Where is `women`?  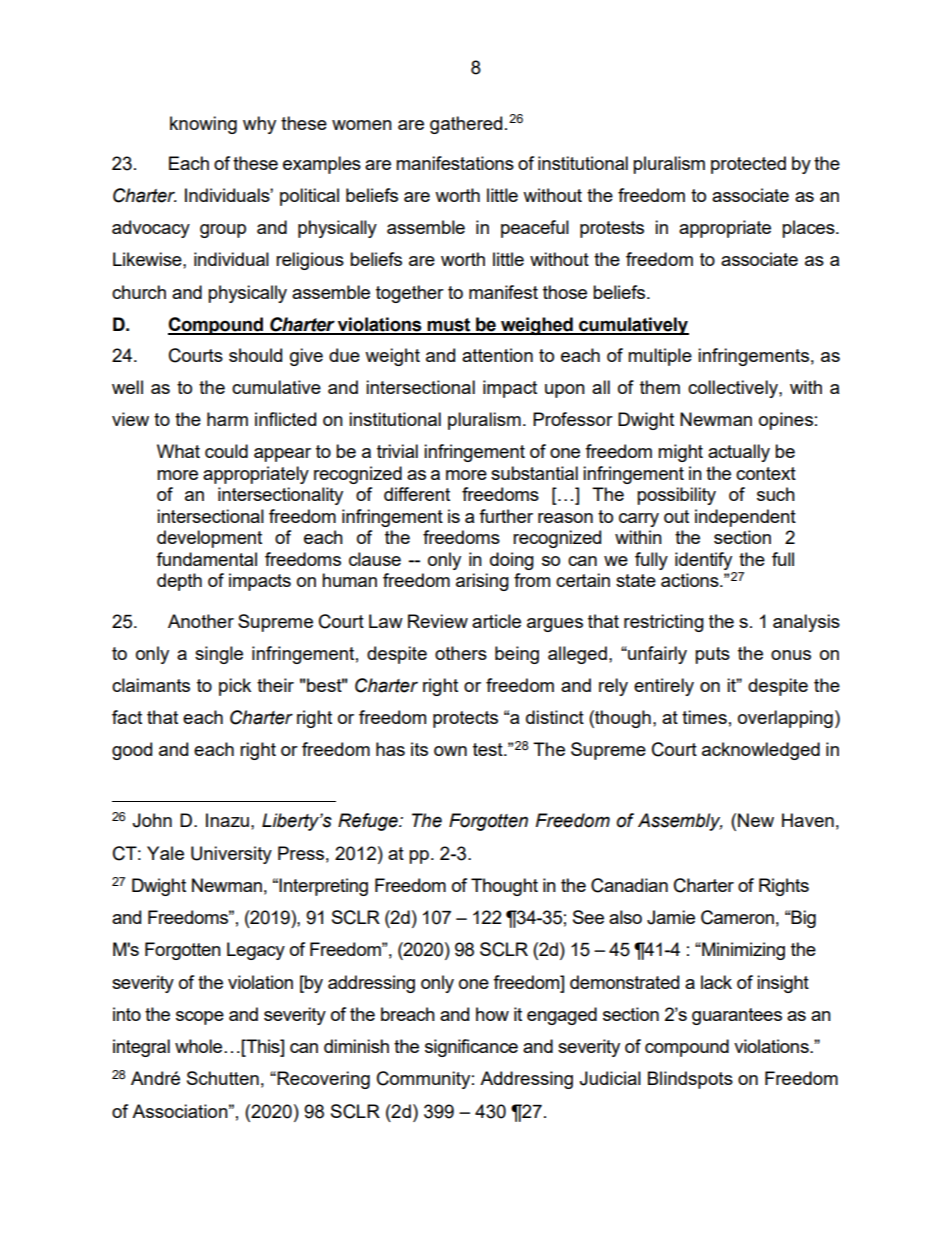
women is located at coordinates (362, 125).
